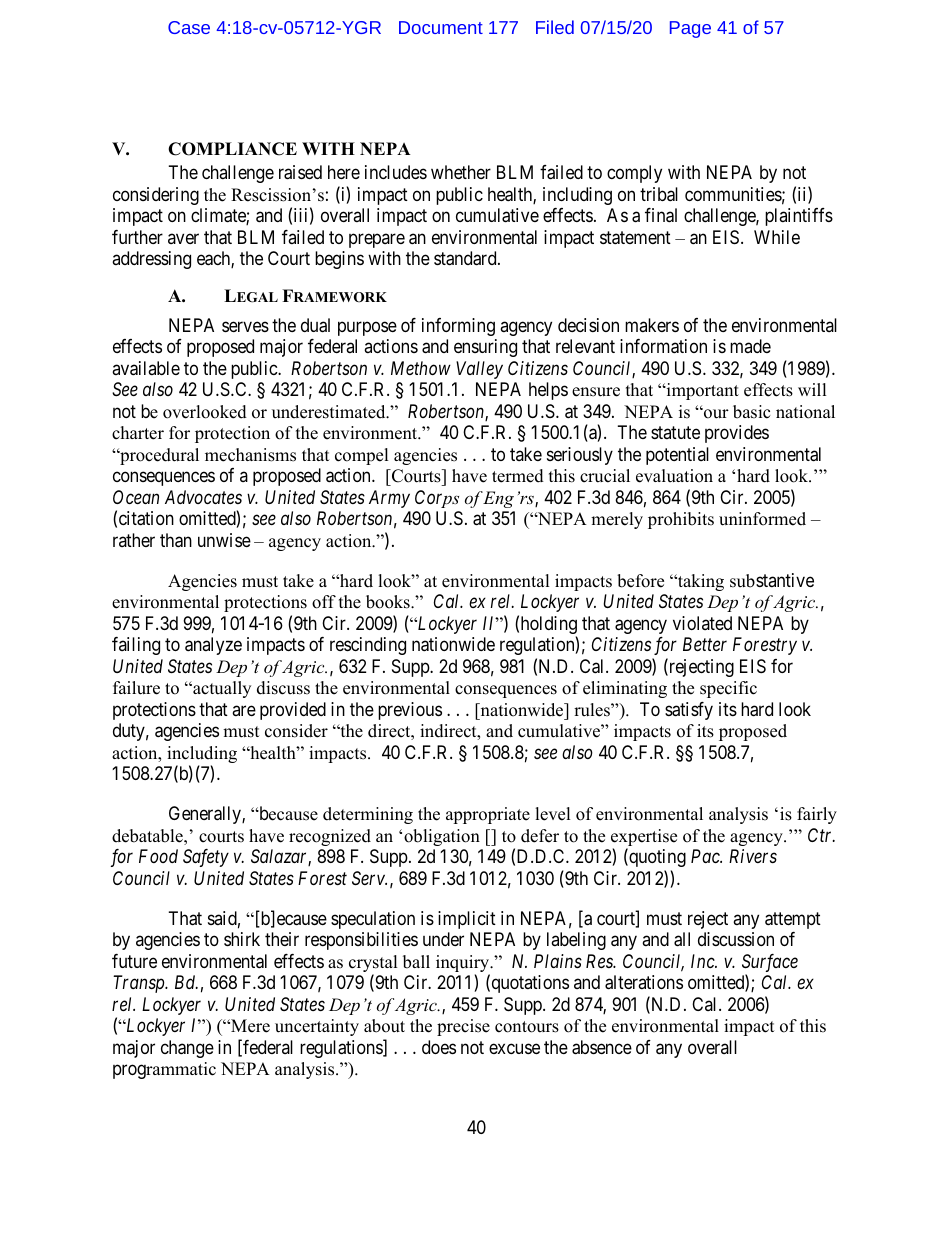  Describe the element at coordinates (770, 964) in the image. I see `Surface` at that location.
